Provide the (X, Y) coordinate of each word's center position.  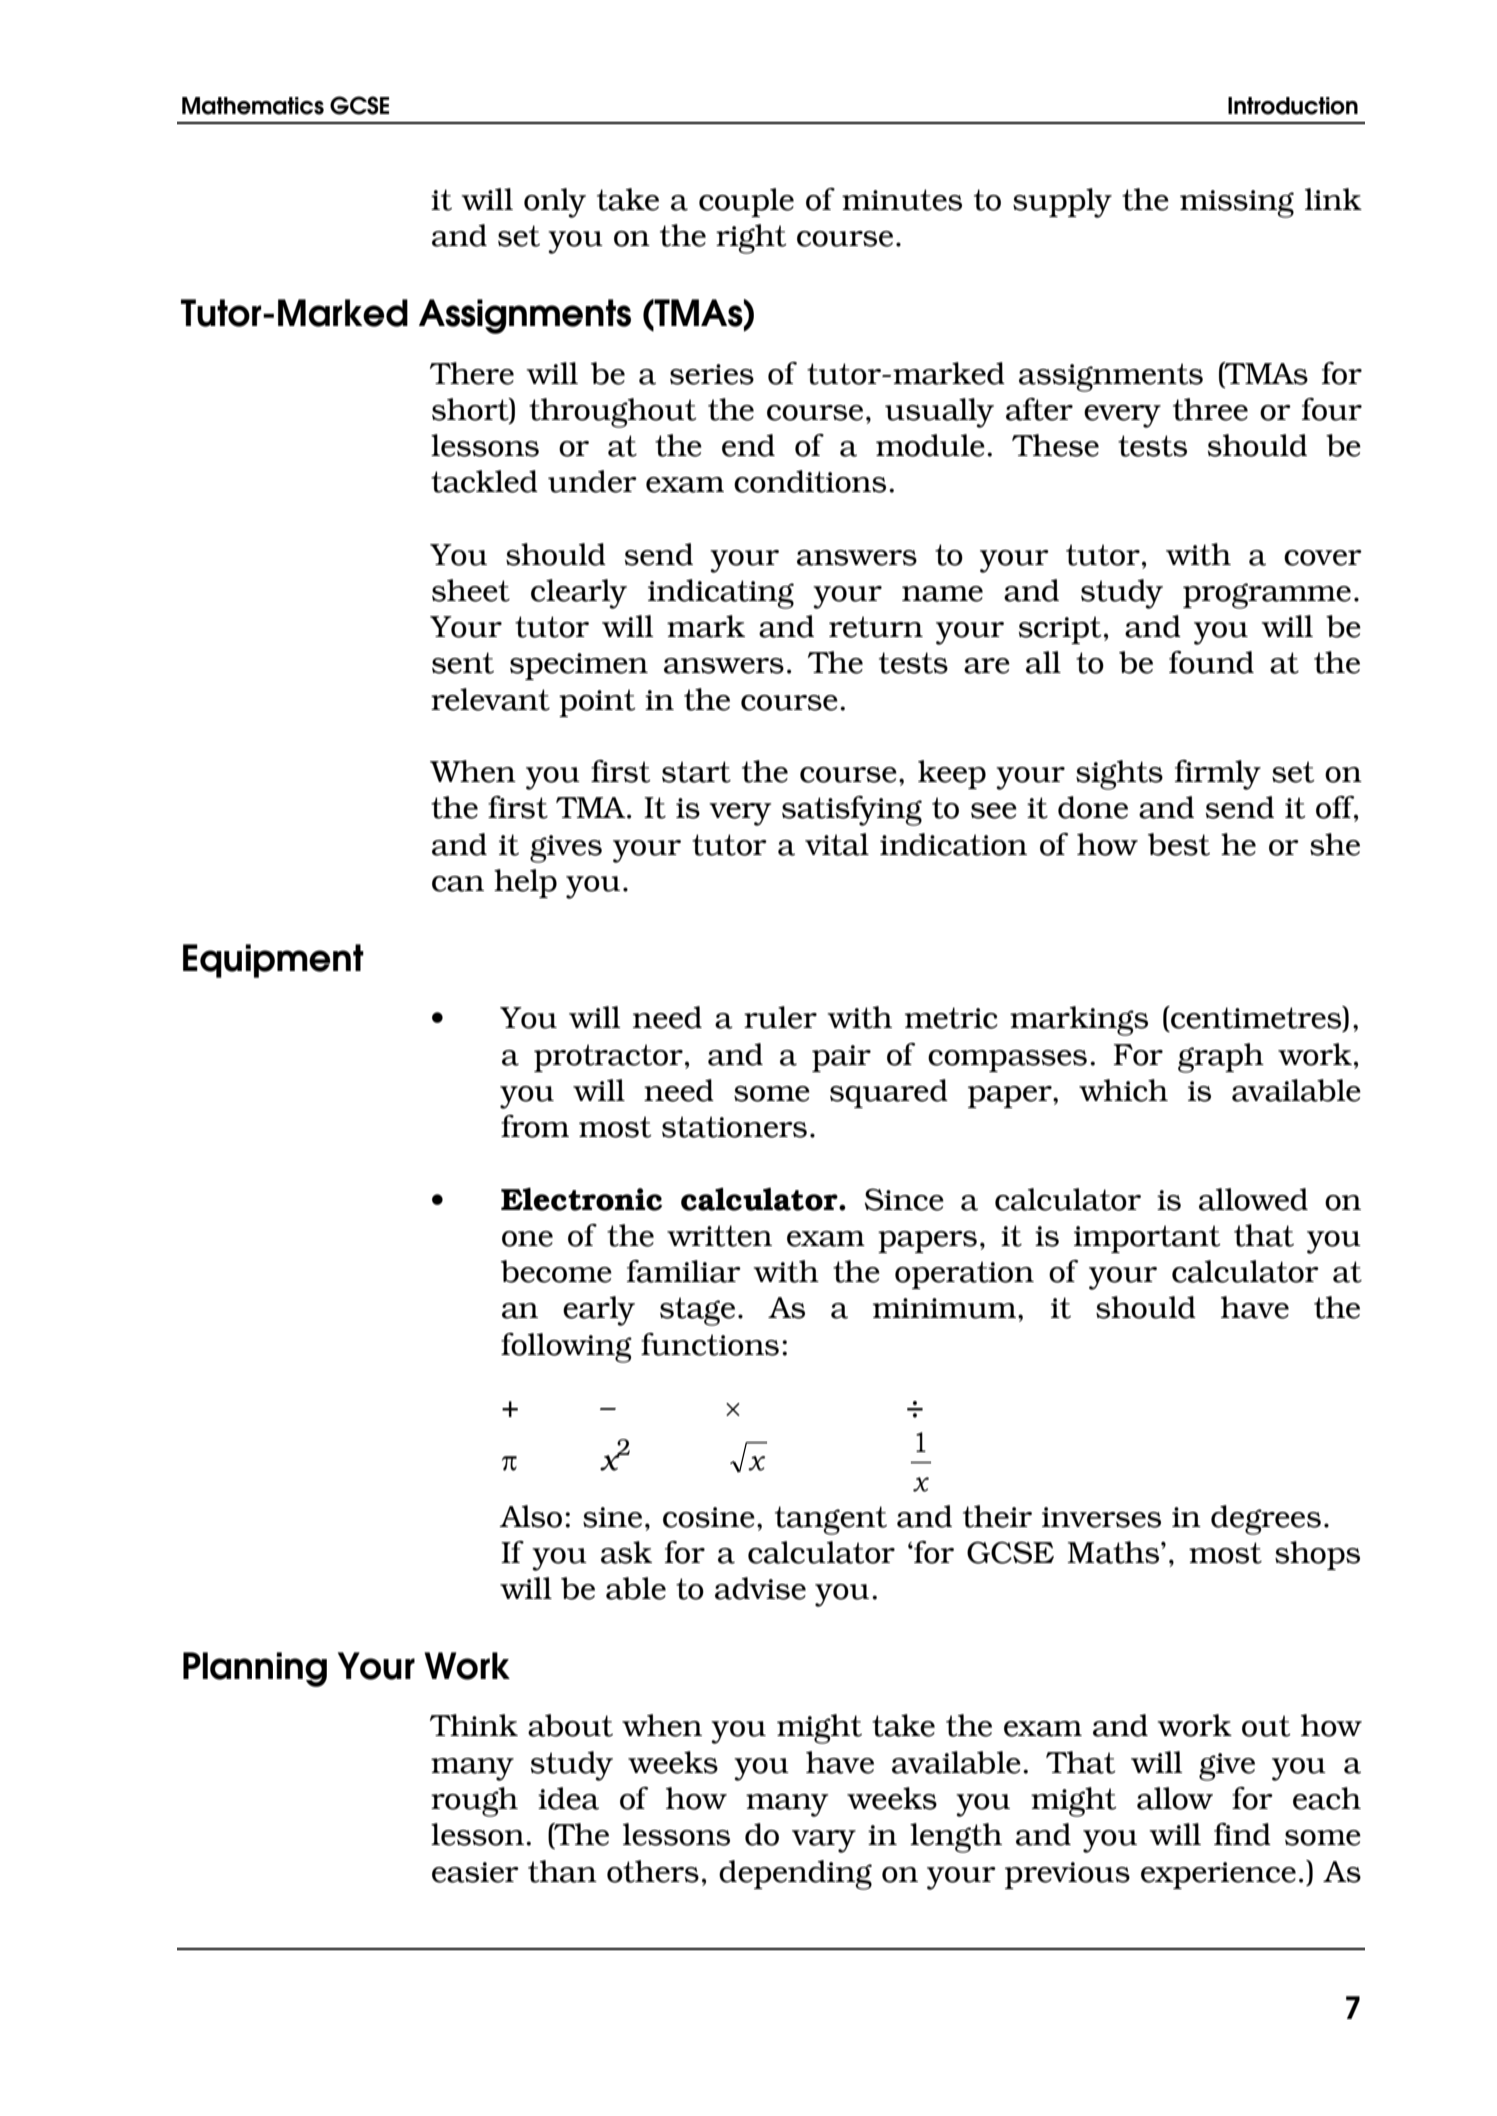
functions (710, 1344)
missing (1237, 204)
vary (824, 1841)
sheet (471, 590)
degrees (1266, 1520)
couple (746, 202)
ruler (780, 1017)
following (566, 1348)
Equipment (273, 961)
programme (1267, 596)
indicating (721, 594)
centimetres (1256, 1018)
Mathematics (253, 106)
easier (475, 1872)
